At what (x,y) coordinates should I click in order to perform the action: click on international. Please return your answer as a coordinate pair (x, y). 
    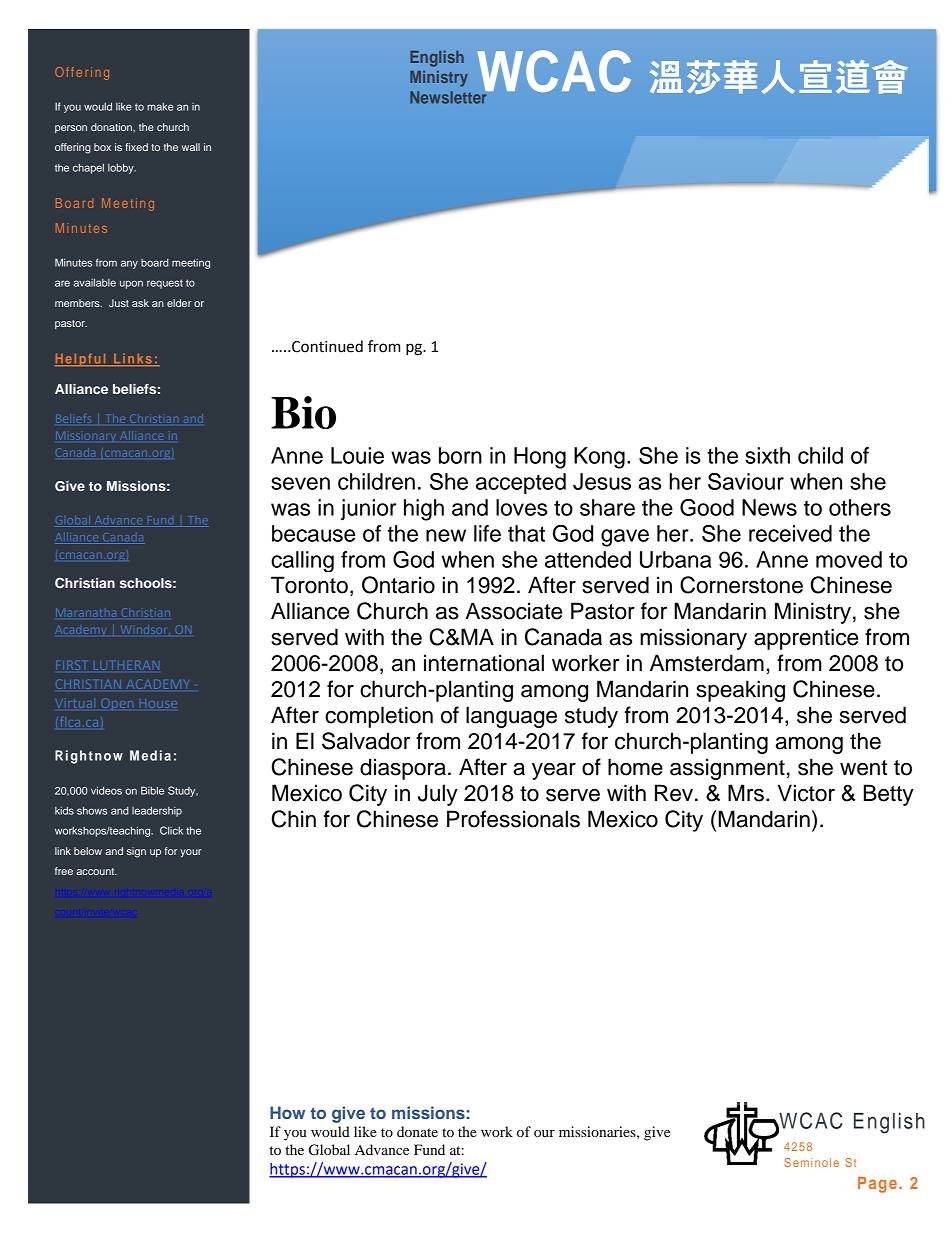
    Looking at the image, I should click on (484, 663).
